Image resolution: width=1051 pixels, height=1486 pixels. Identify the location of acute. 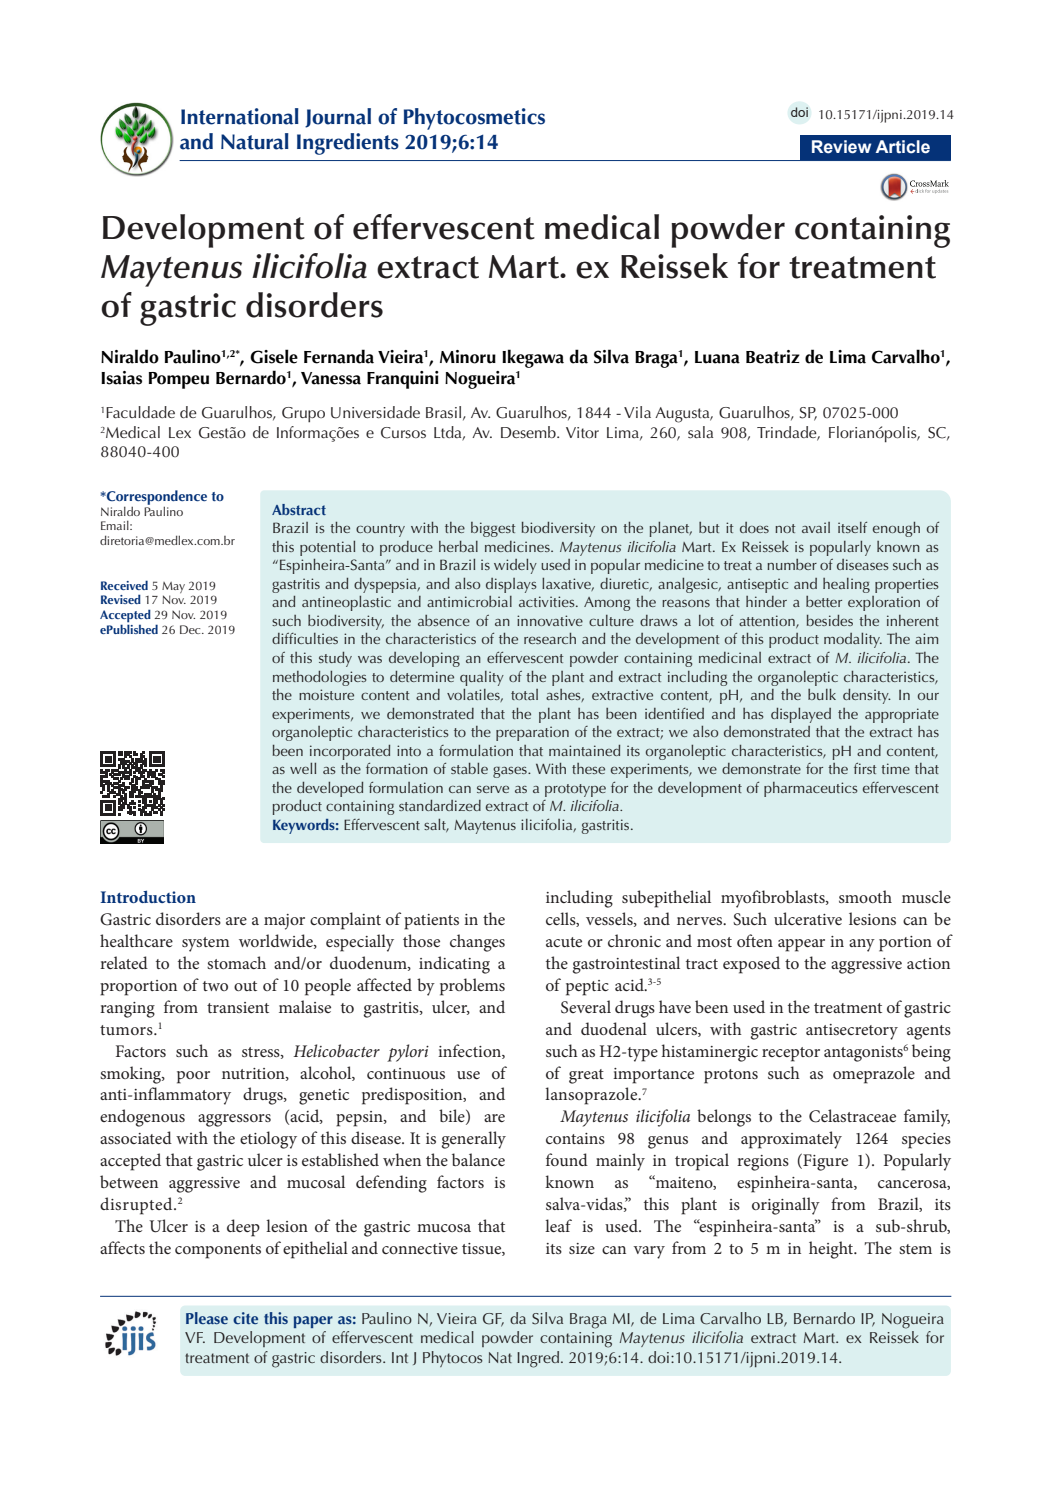
(564, 942).
